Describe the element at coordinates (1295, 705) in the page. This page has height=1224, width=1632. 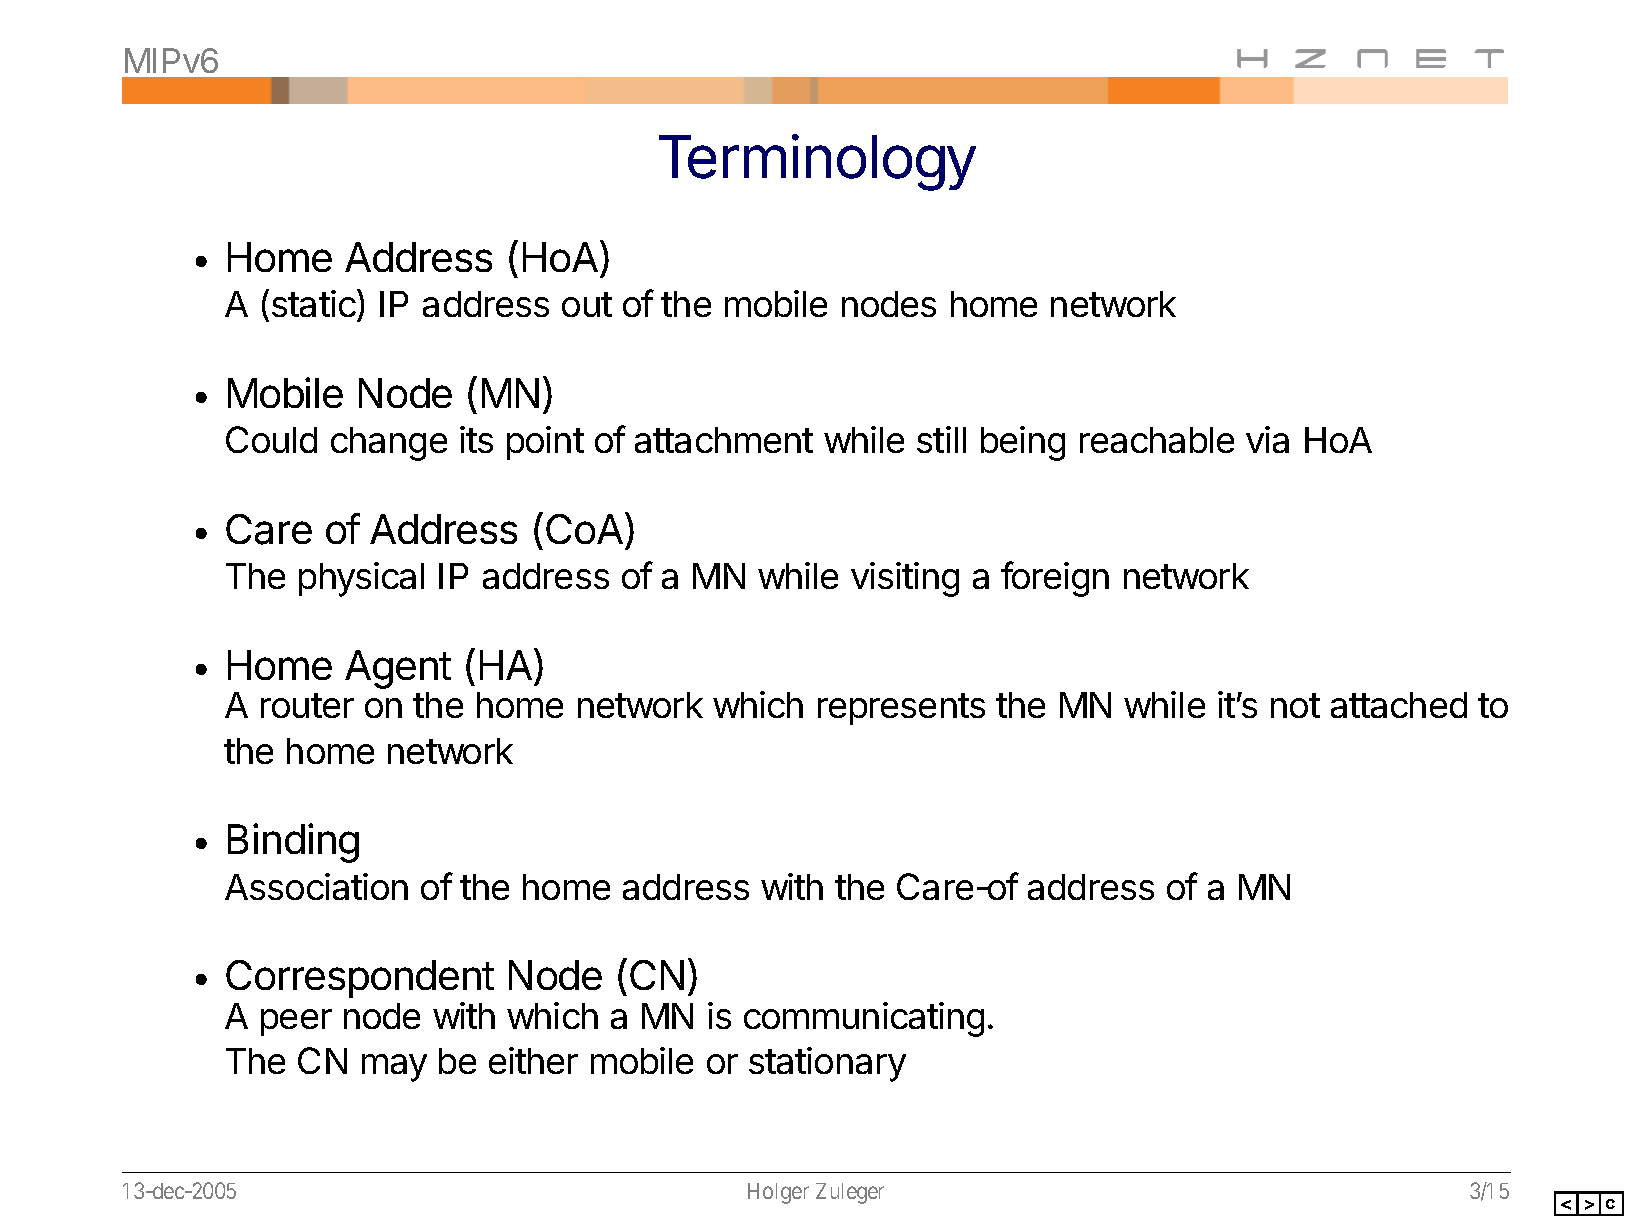
I see `not` at that location.
